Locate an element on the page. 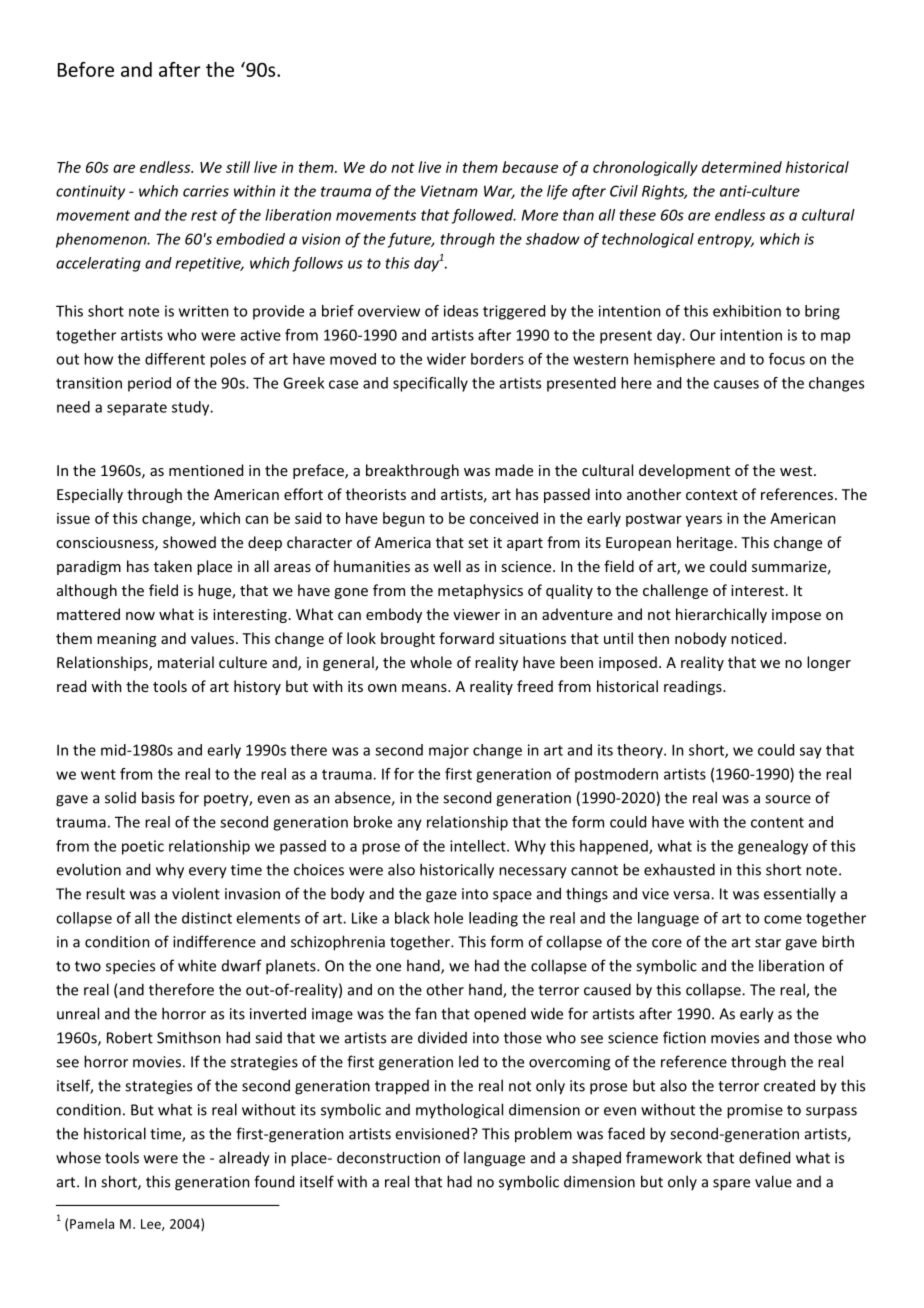 The image size is (924, 1308). Pamela is located at coordinates (92, 1223).
